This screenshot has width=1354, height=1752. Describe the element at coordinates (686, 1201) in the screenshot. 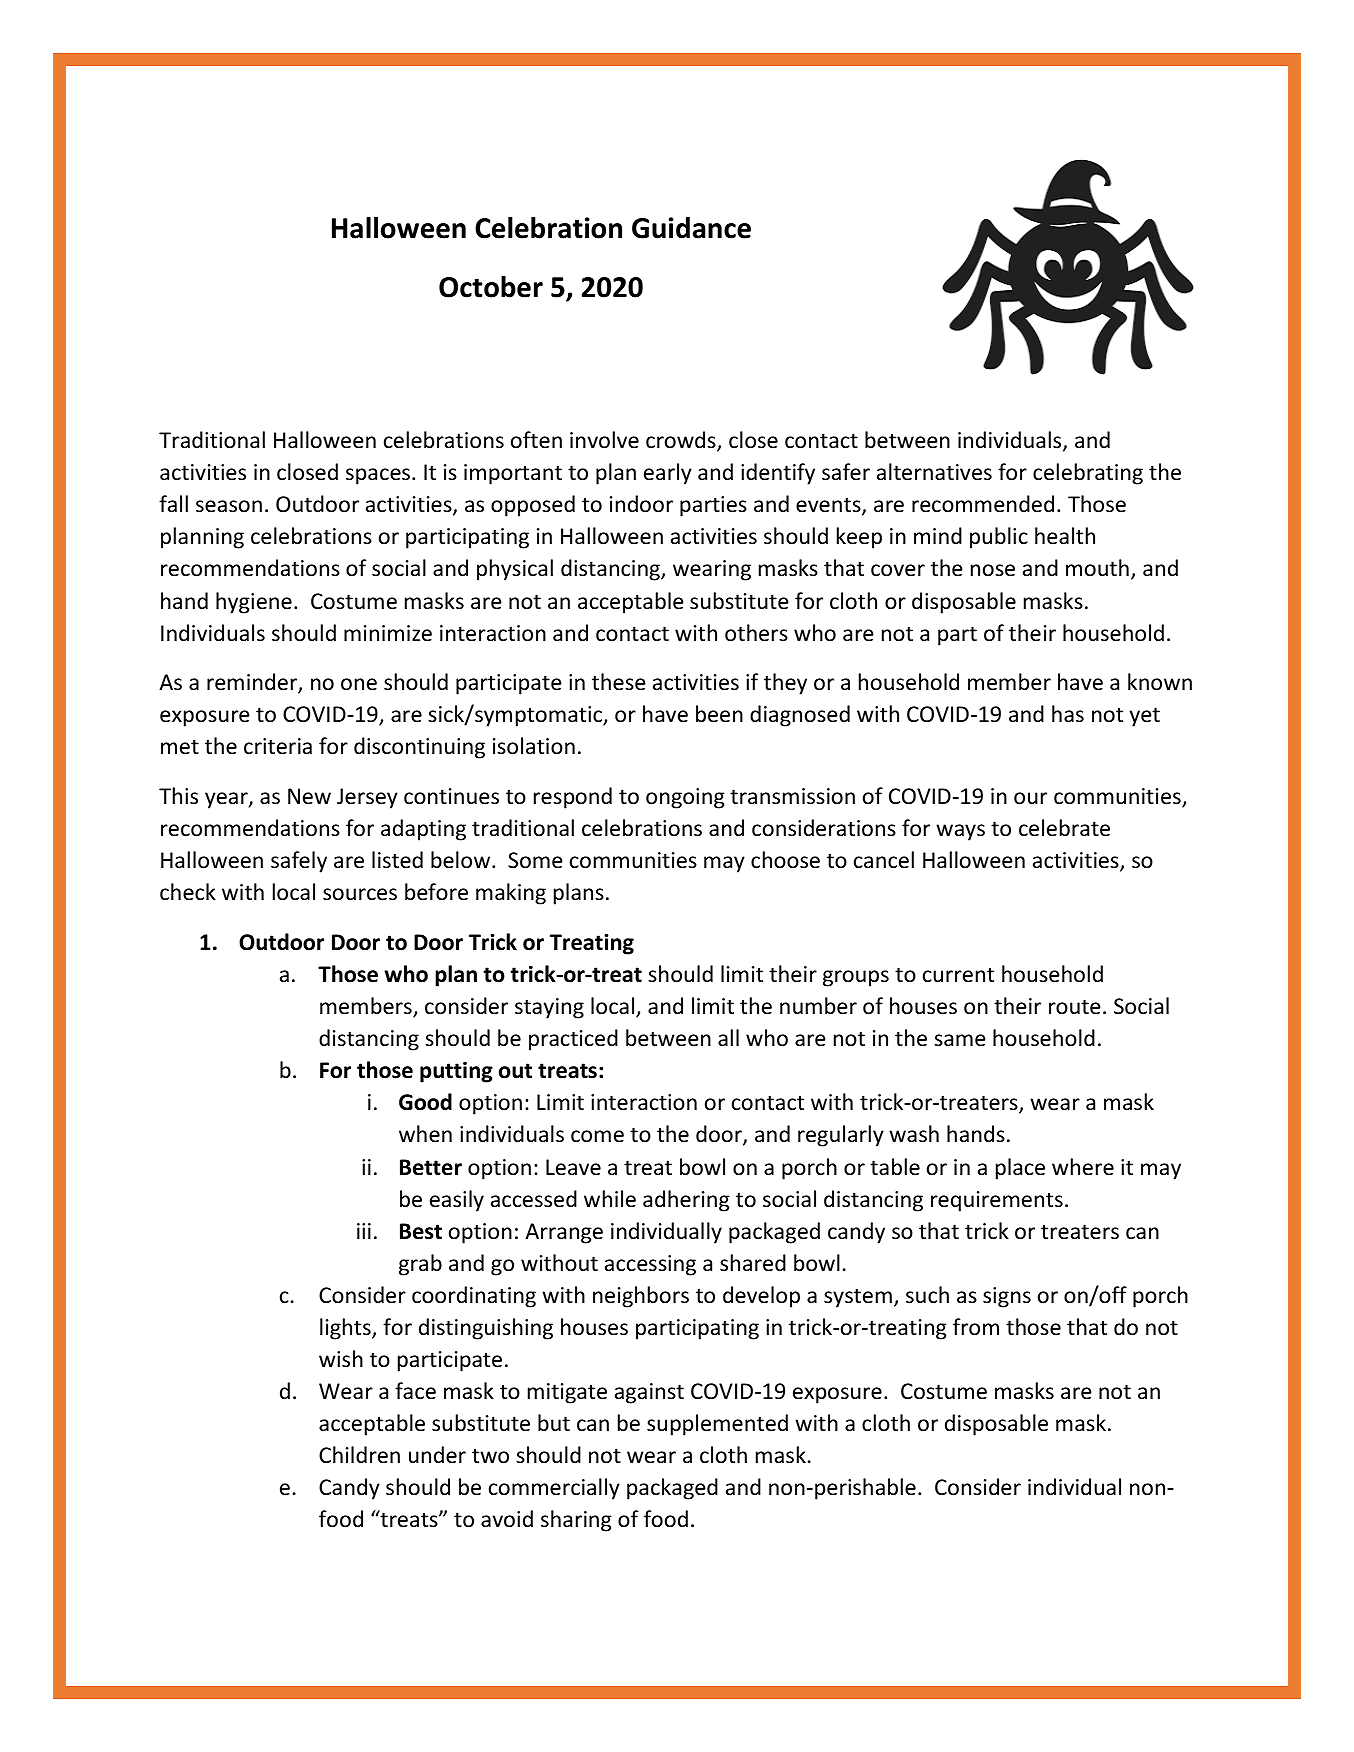

I see `adhering` at that location.
